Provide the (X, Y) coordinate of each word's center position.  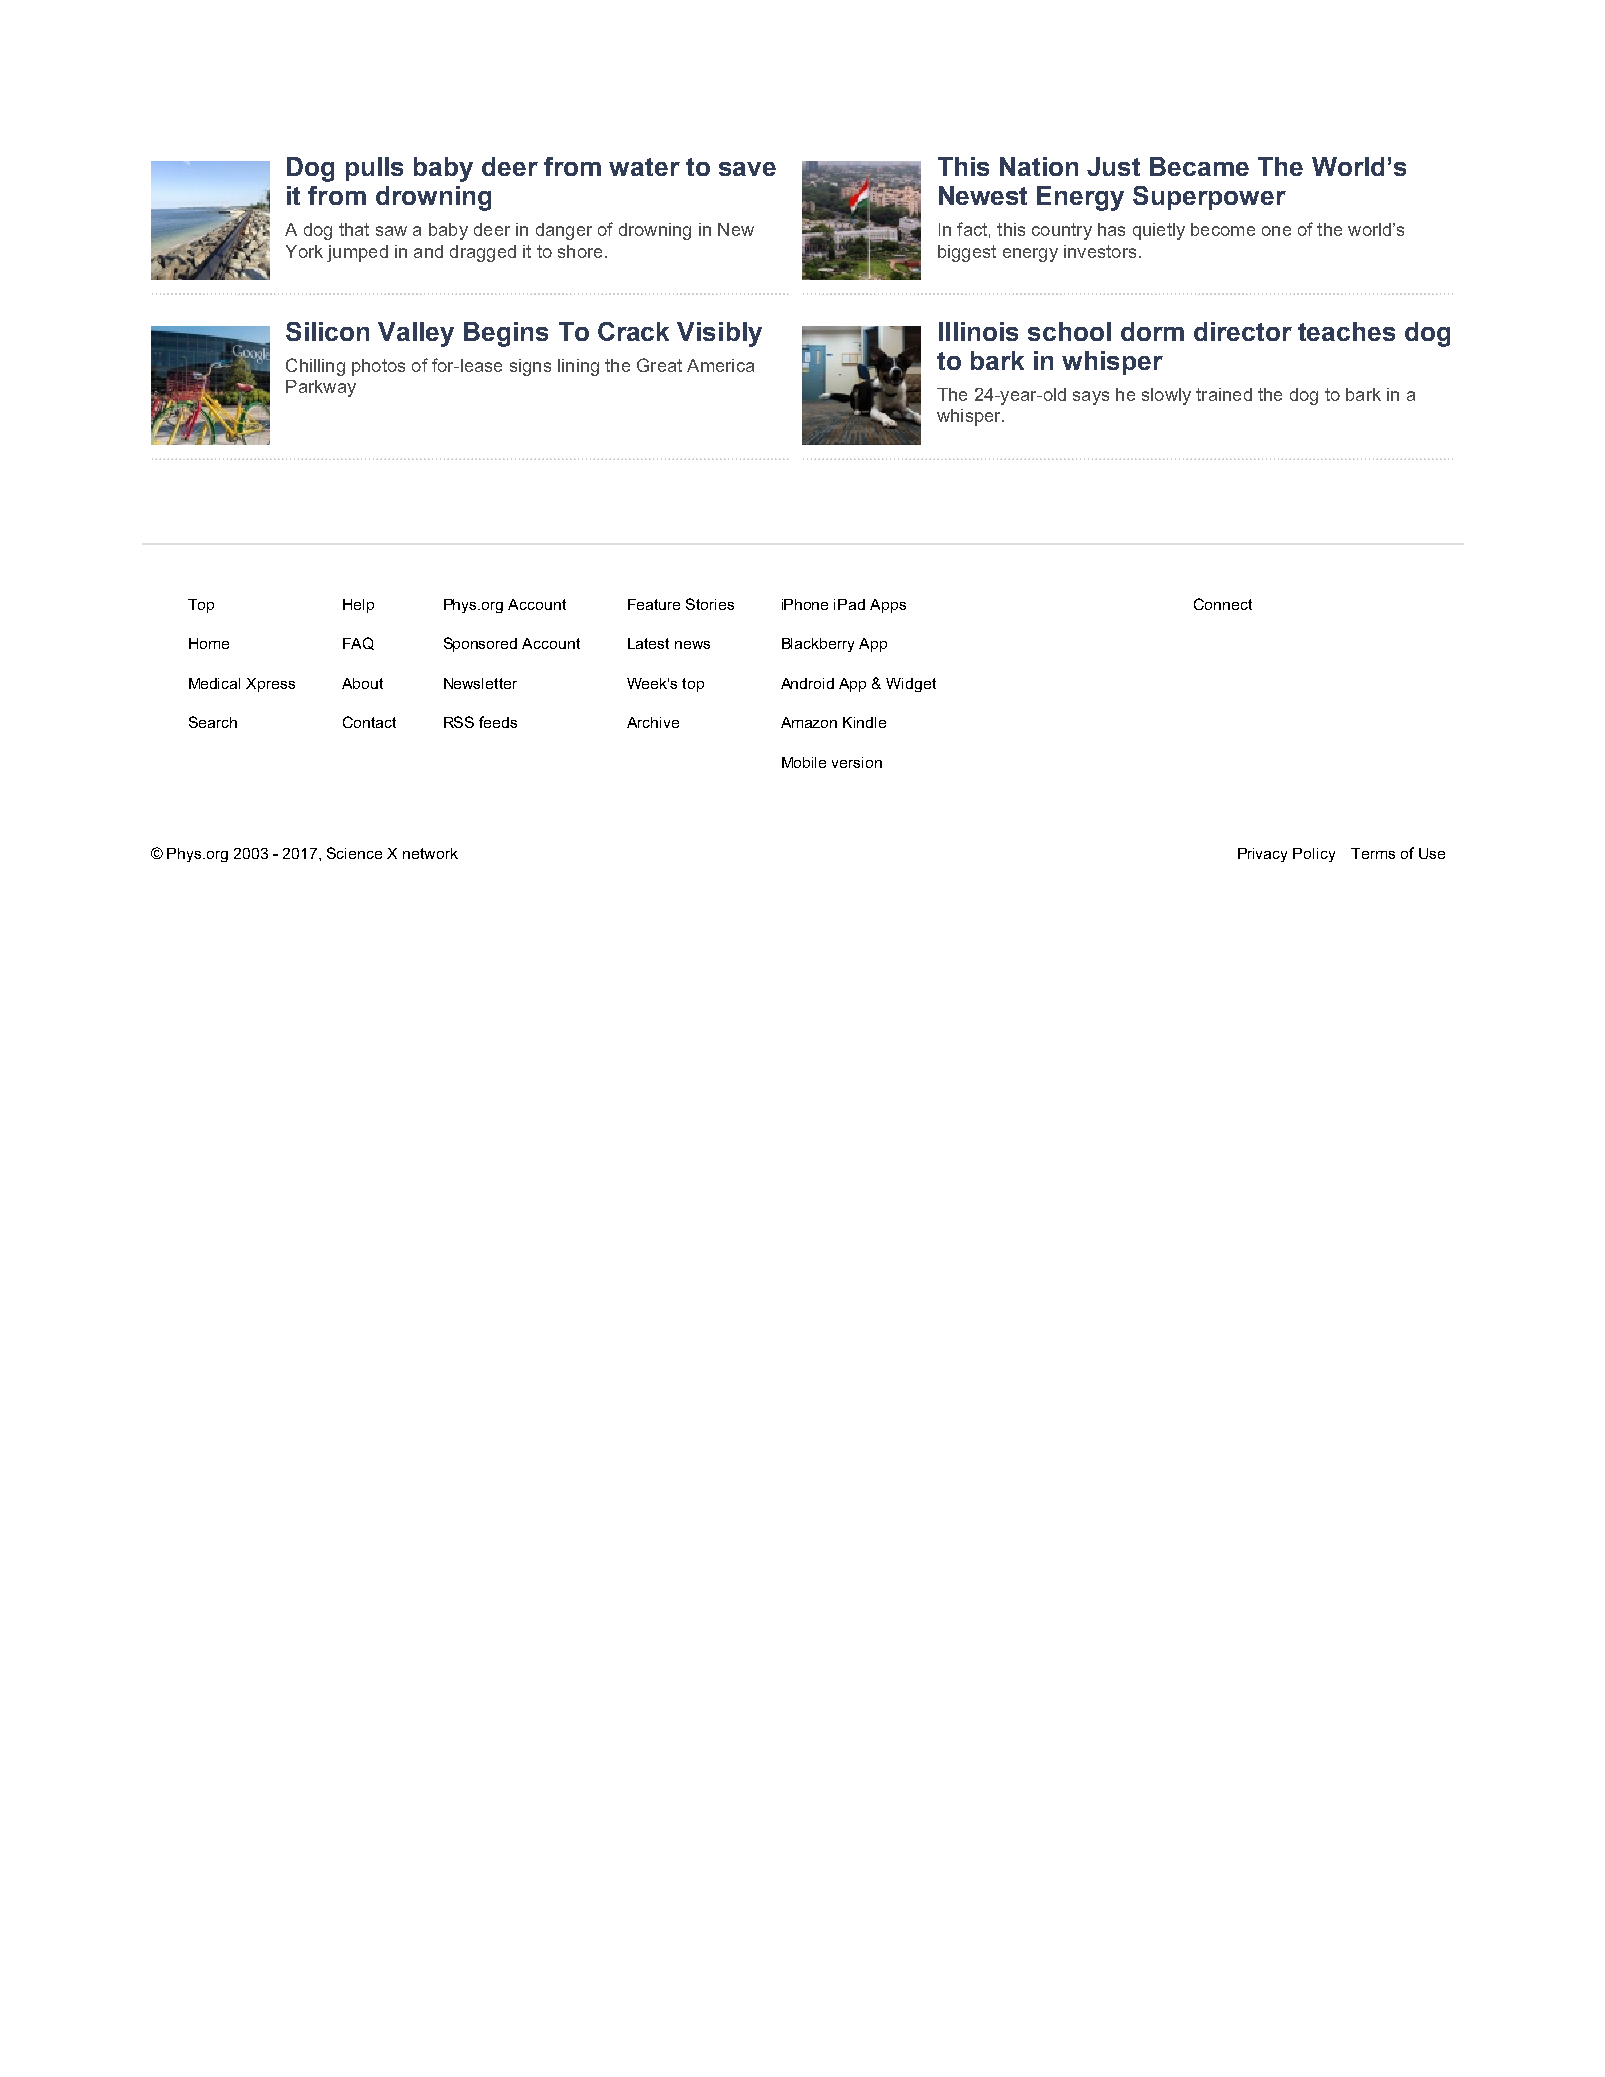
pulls (374, 169)
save (747, 169)
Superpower (1209, 198)
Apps (888, 606)
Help (358, 606)
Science (354, 853)
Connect (1223, 604)
